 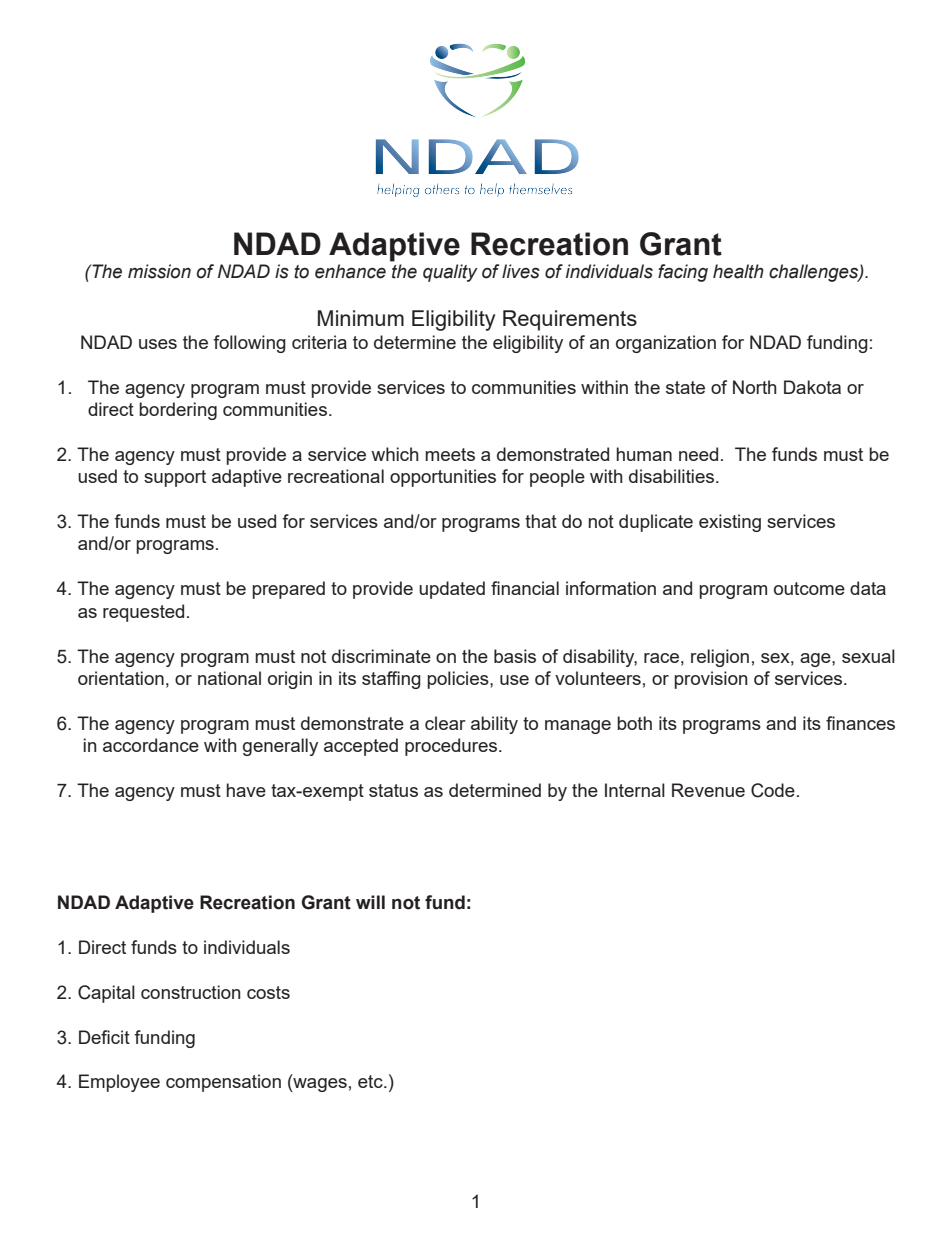 I want to click on provision, so click(x=710, y=680).
